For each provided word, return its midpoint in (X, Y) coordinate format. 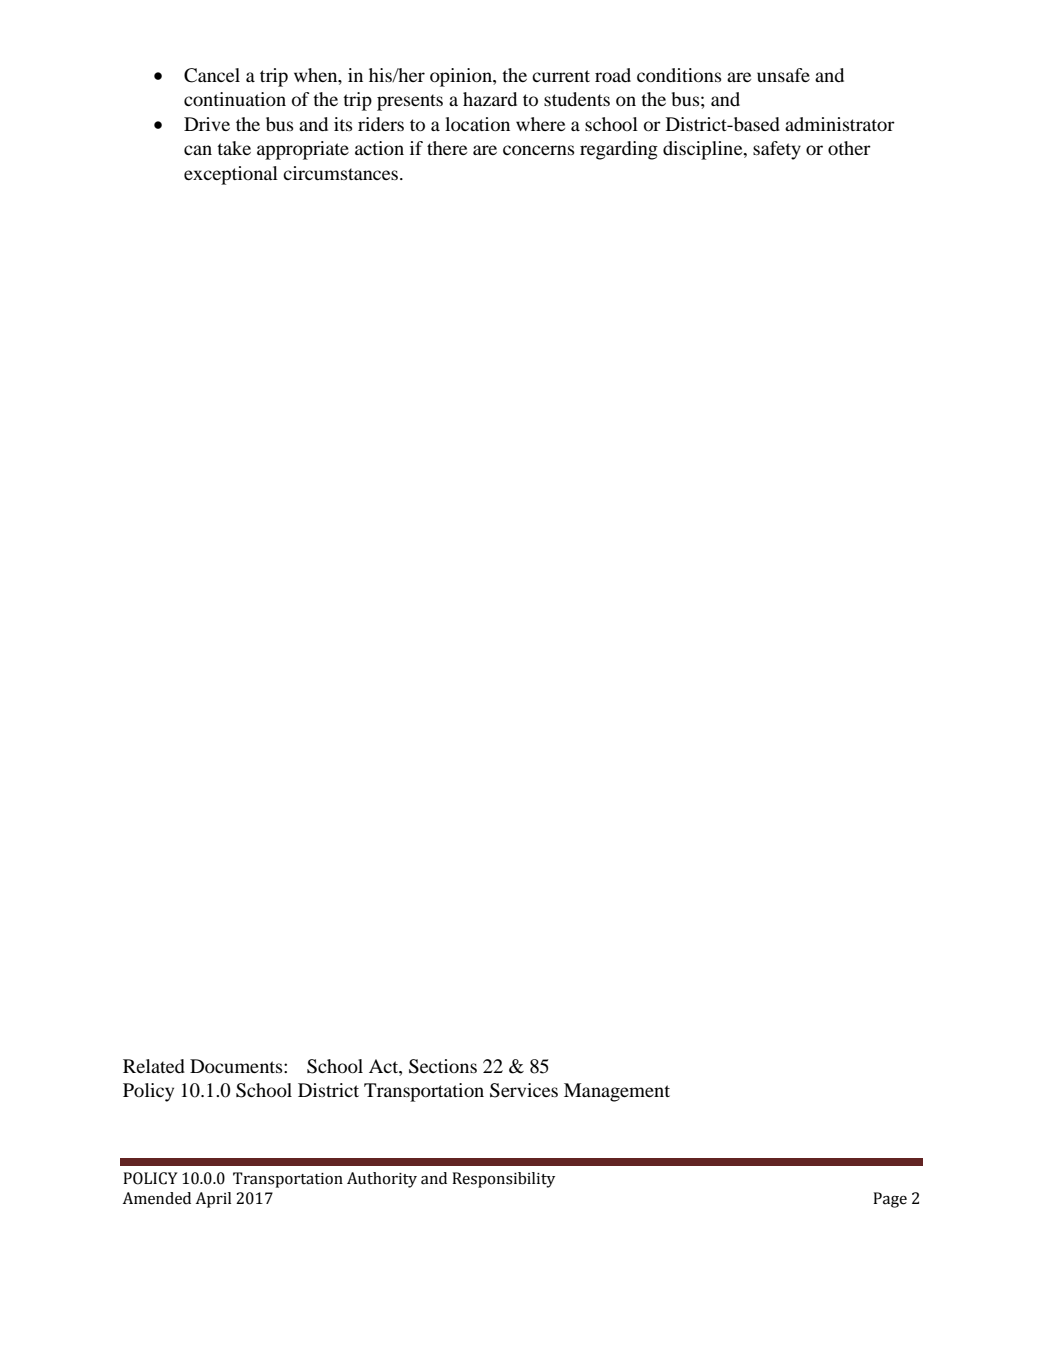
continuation (235, 99)
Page (890, 1200)
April (213, 1200)
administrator (840, 124)
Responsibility (503, 1180)
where (540, 124)
